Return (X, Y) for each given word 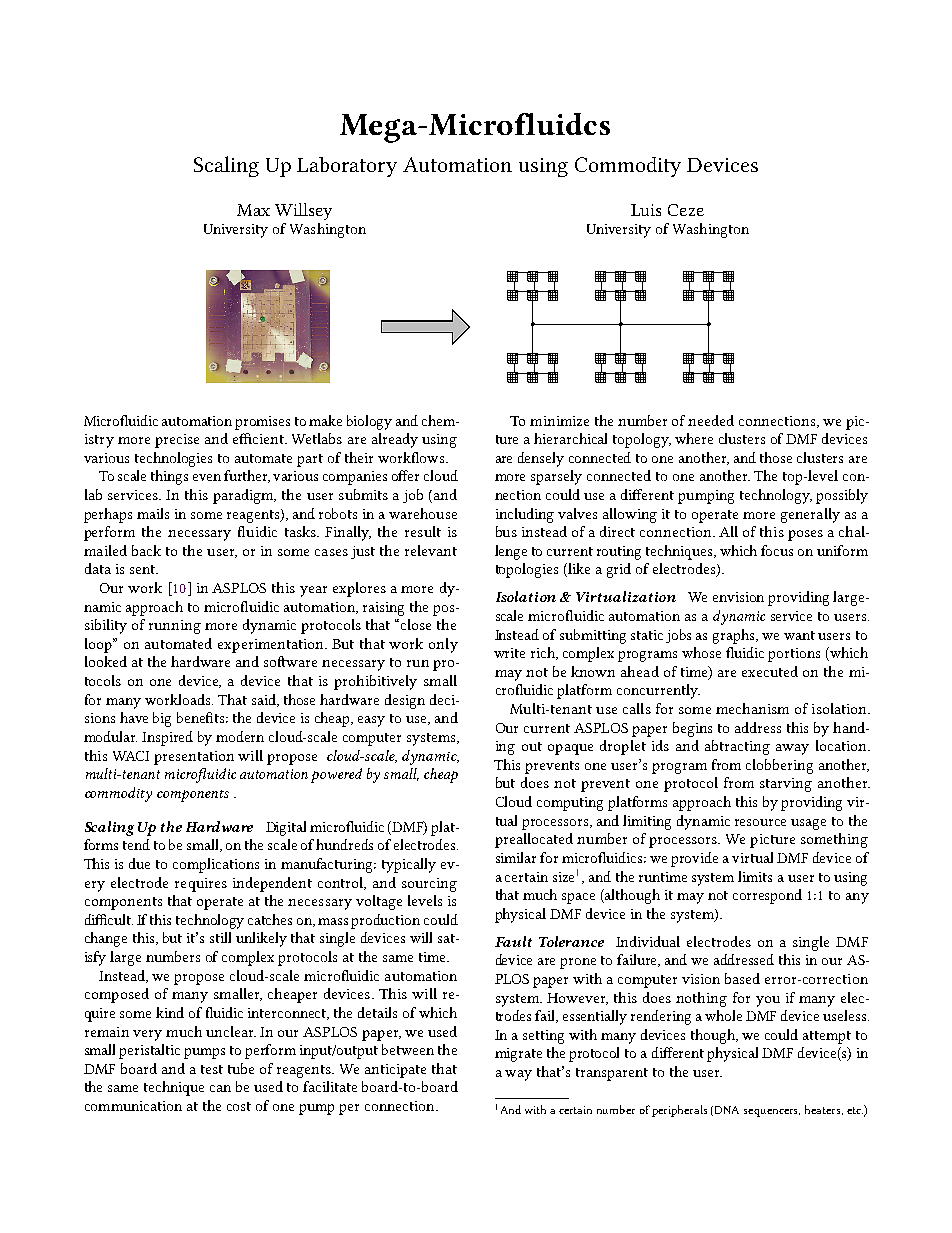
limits (755, 876)
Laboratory (347, 167)
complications (216, 865)
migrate (518, 1055)
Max (253, 210)
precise (177, 441)
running (175, 627)
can (220, 1088)
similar (516, 857)
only (443, 645)
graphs (735, 636)
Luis (646, 210)
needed (711, 420)
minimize (559, 421)
